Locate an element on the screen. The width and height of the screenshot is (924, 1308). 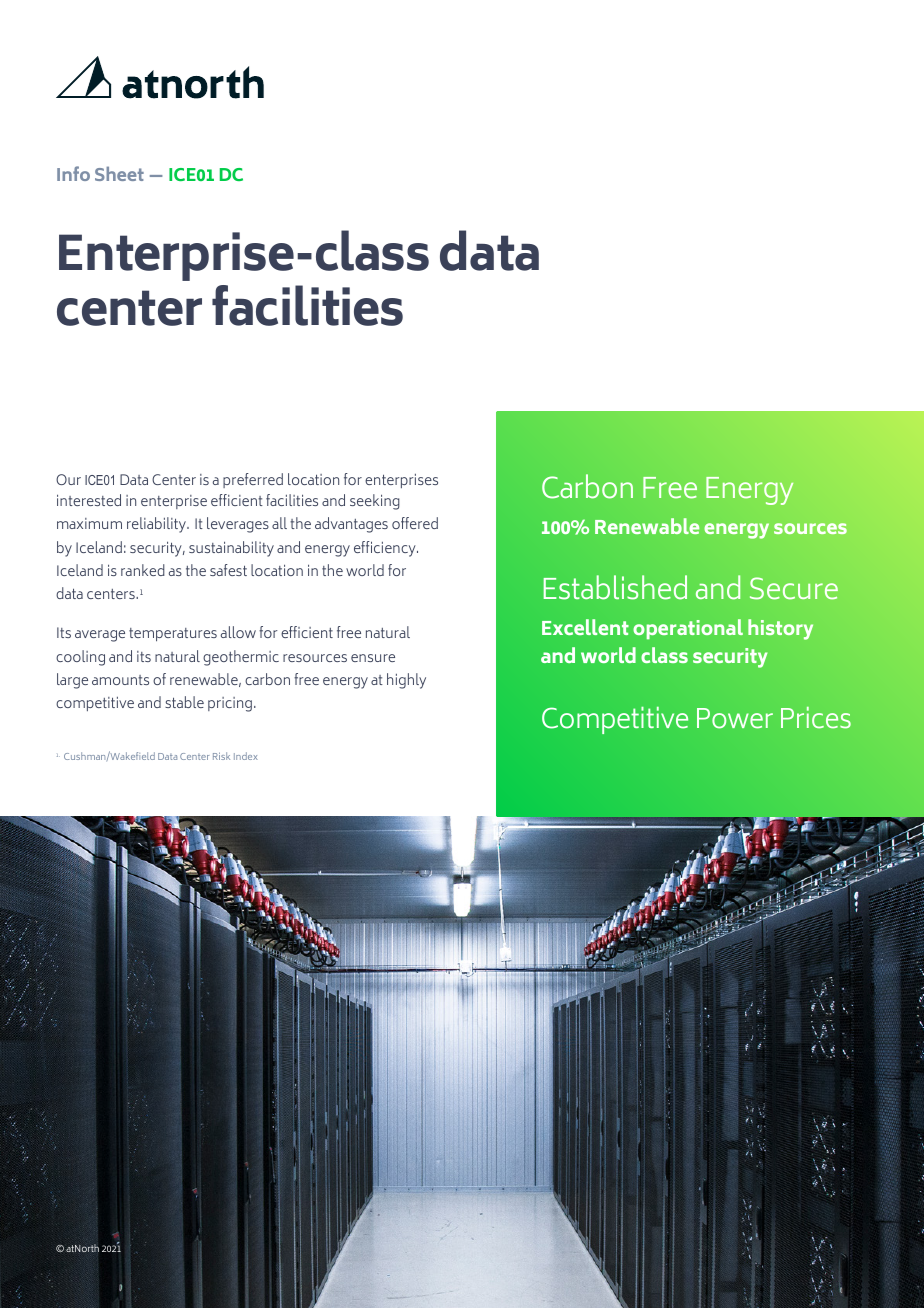
preferred is located at coordinates (253, 480).
